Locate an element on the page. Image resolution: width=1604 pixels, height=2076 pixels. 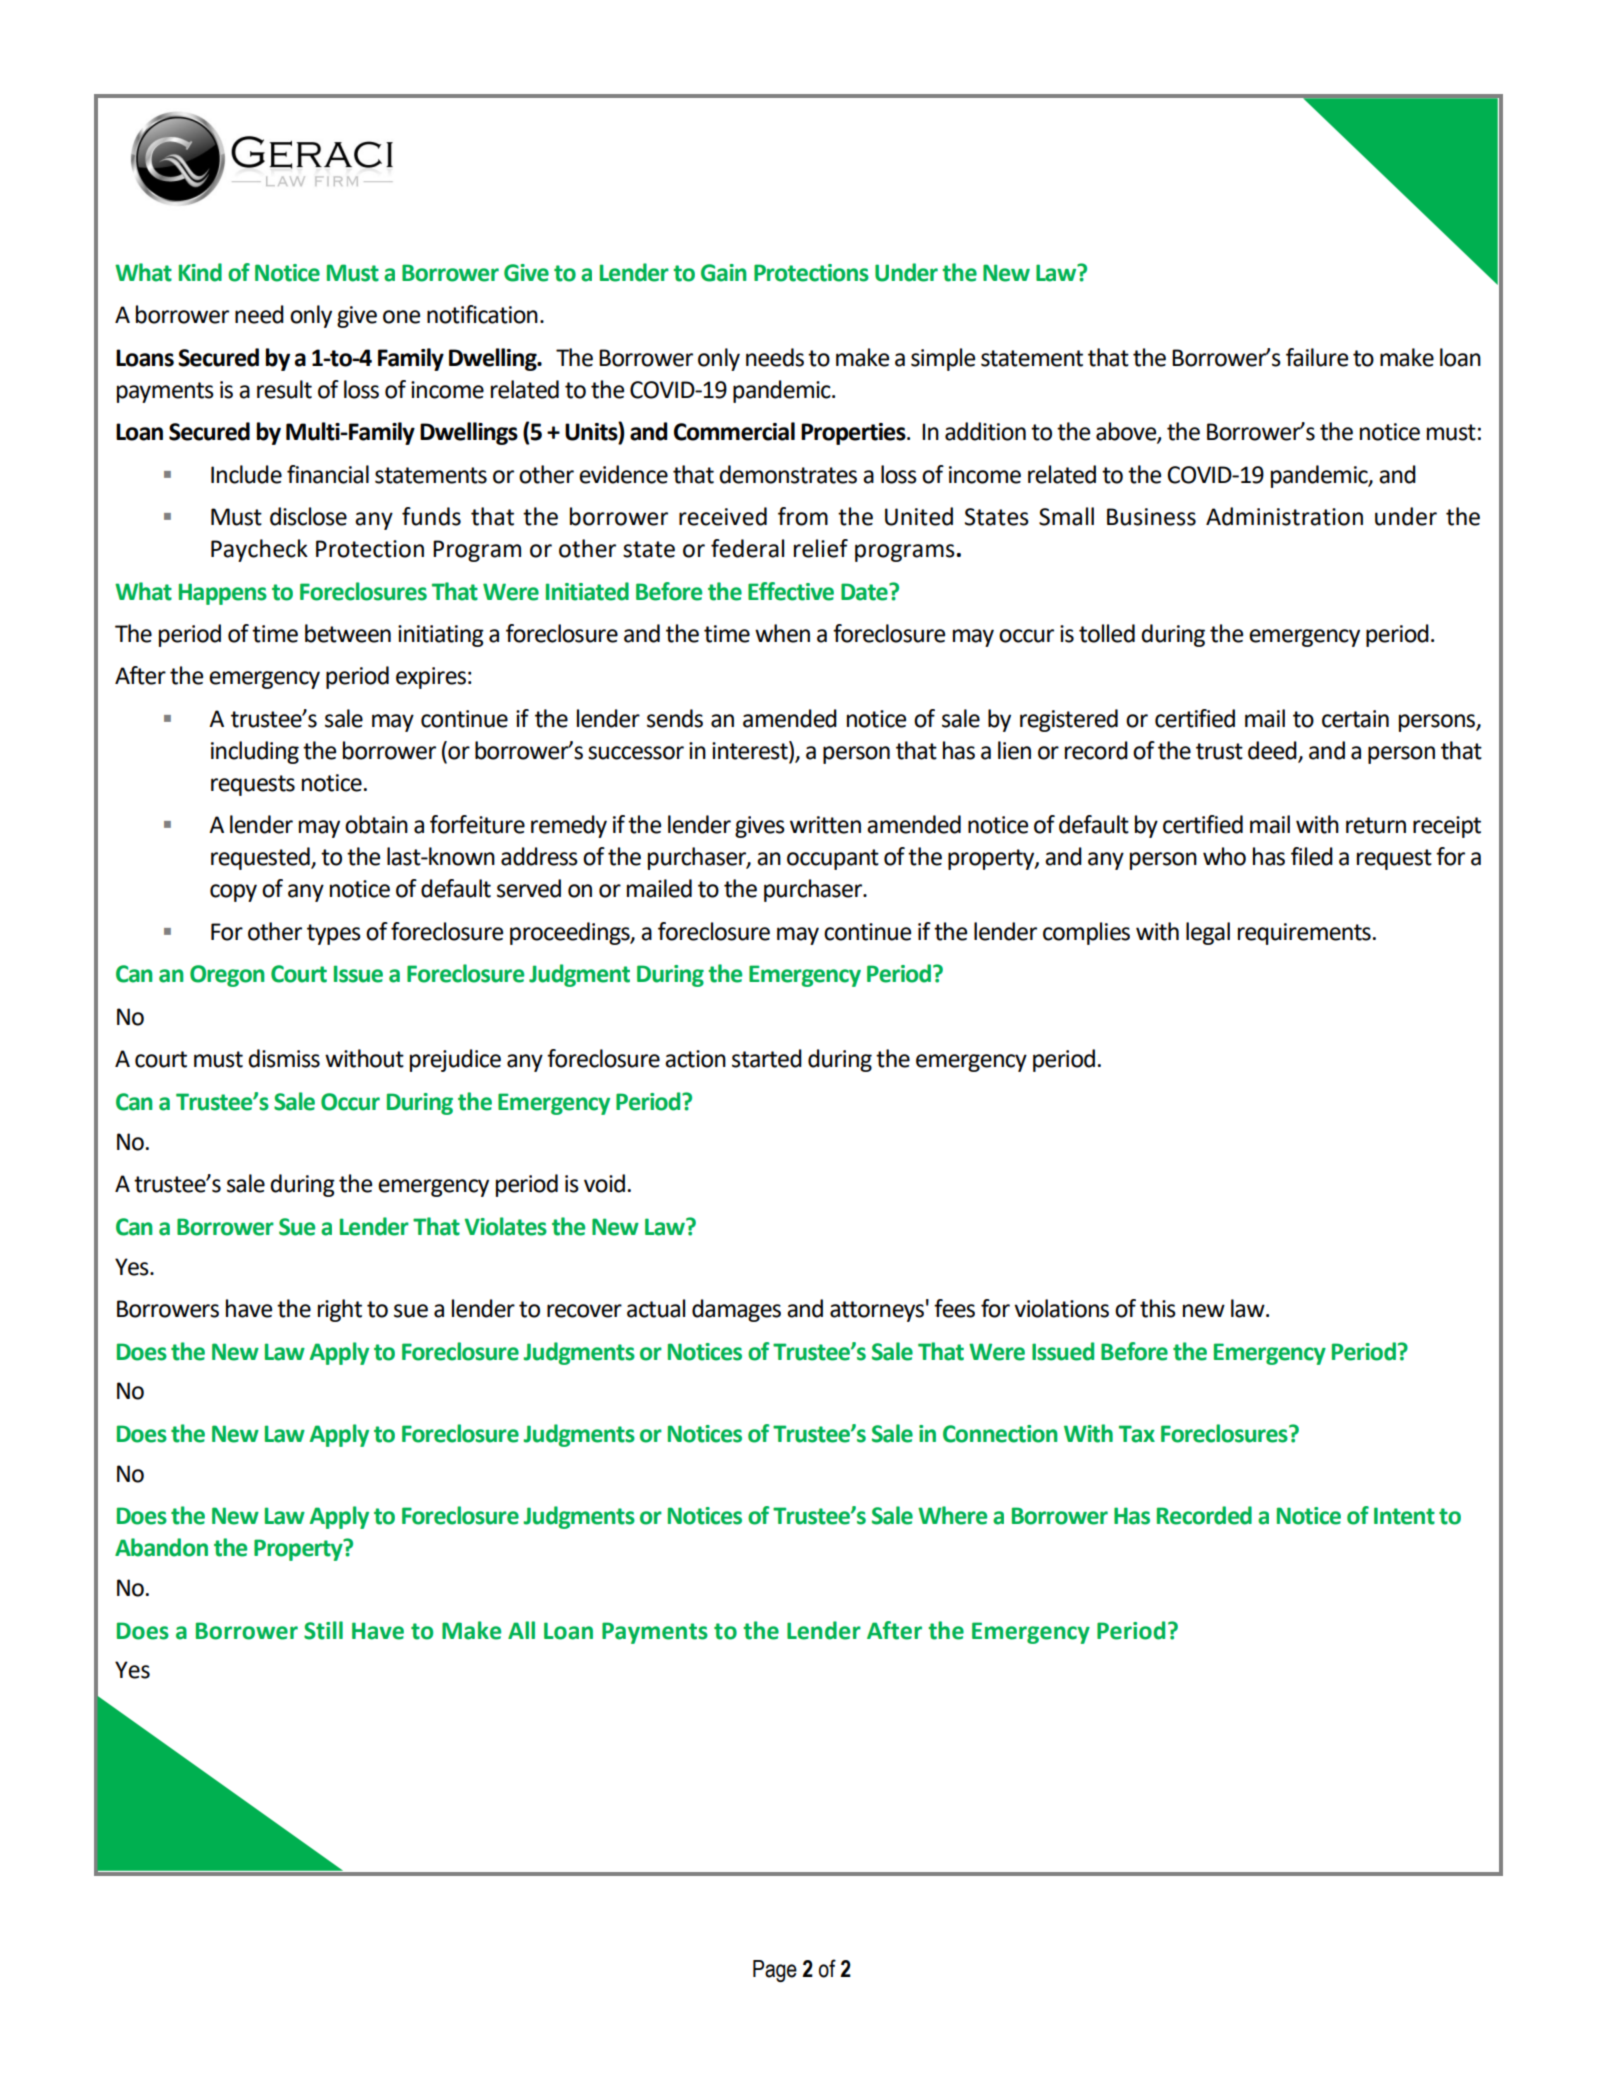
occupant is located at coordinates (833, 859).
